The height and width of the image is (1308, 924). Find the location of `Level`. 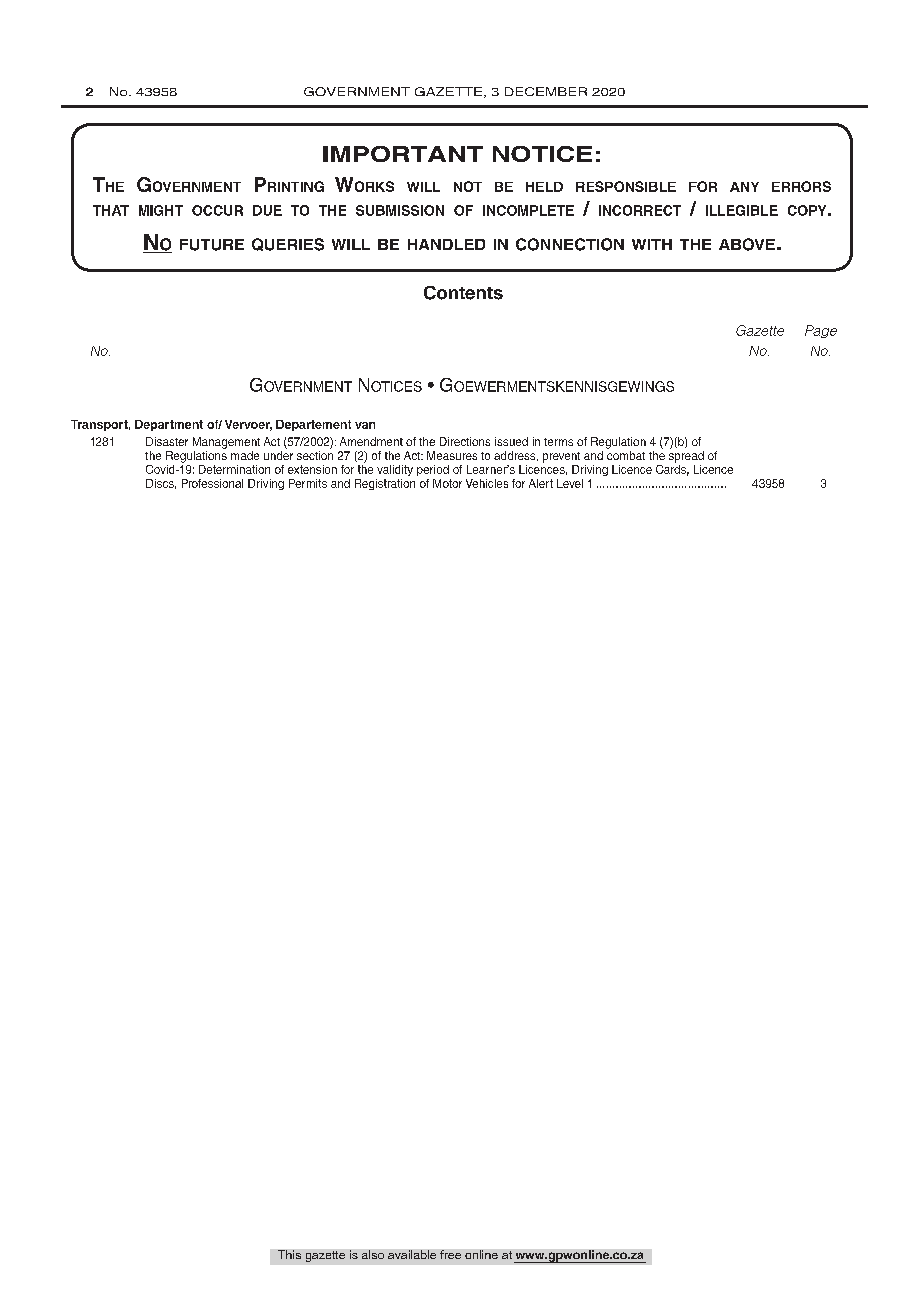

Level is located at coordinates (570, 483).
